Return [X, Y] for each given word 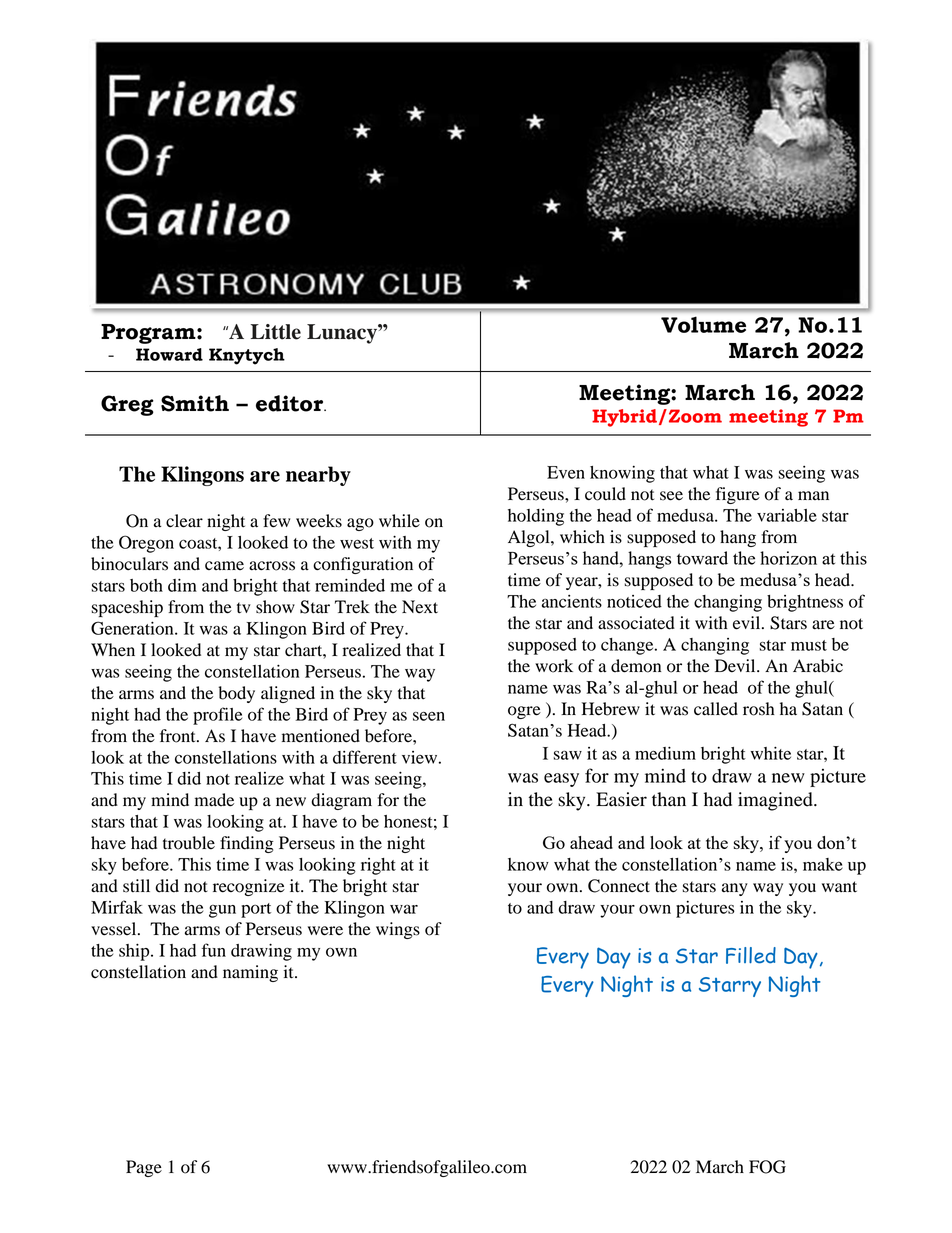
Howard [169, 354]
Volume [703, 325]
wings [398, 930]
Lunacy [343, 334]
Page [144, 1168]
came [224, 565]
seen [429, 716]
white [771, 753]
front [179, 736]
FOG [767, 1167]
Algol [530, 538]
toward [702, 558]
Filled [751, 955]
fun [214, 950]
